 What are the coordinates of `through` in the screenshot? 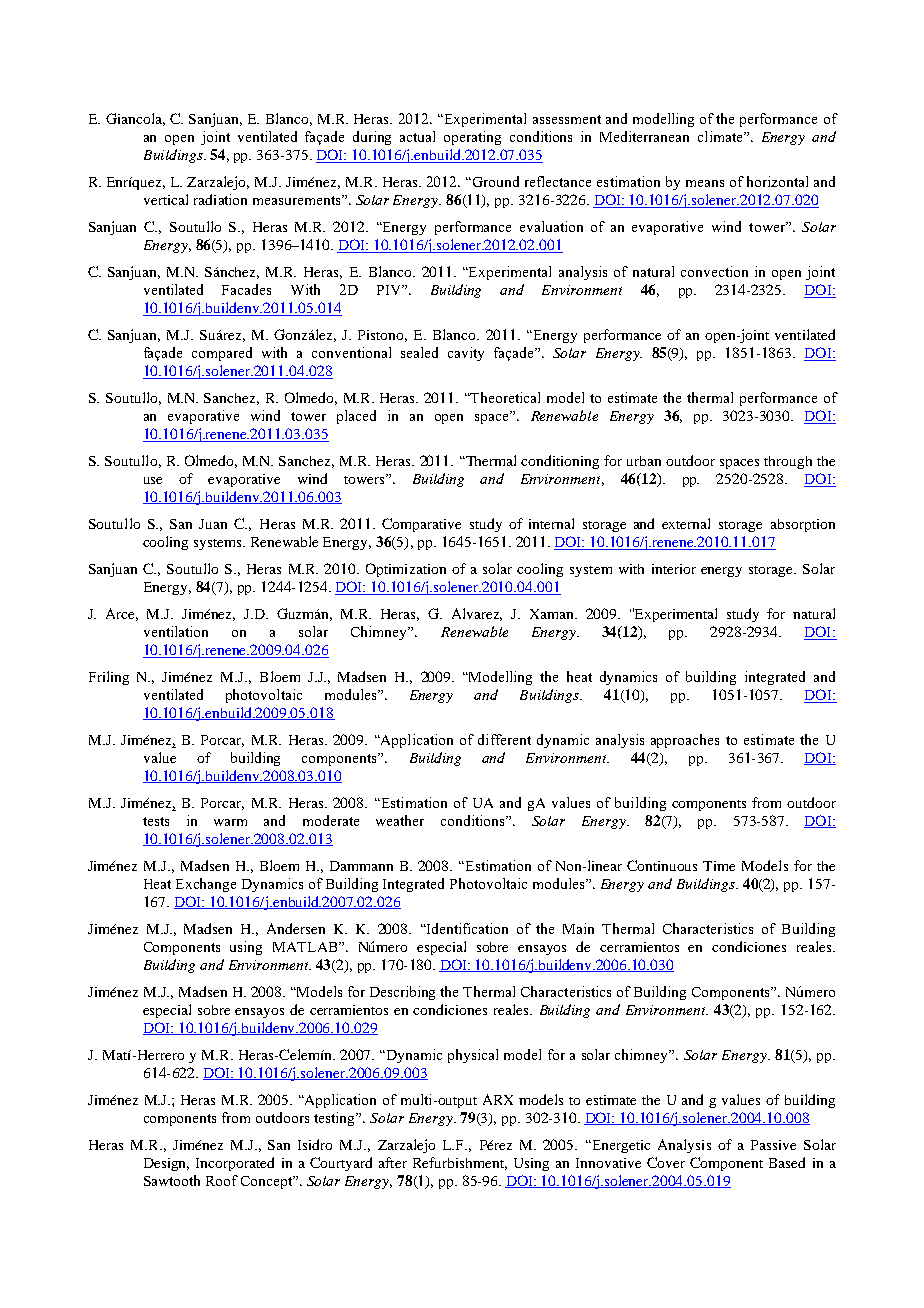 It's located at (788, 462).
